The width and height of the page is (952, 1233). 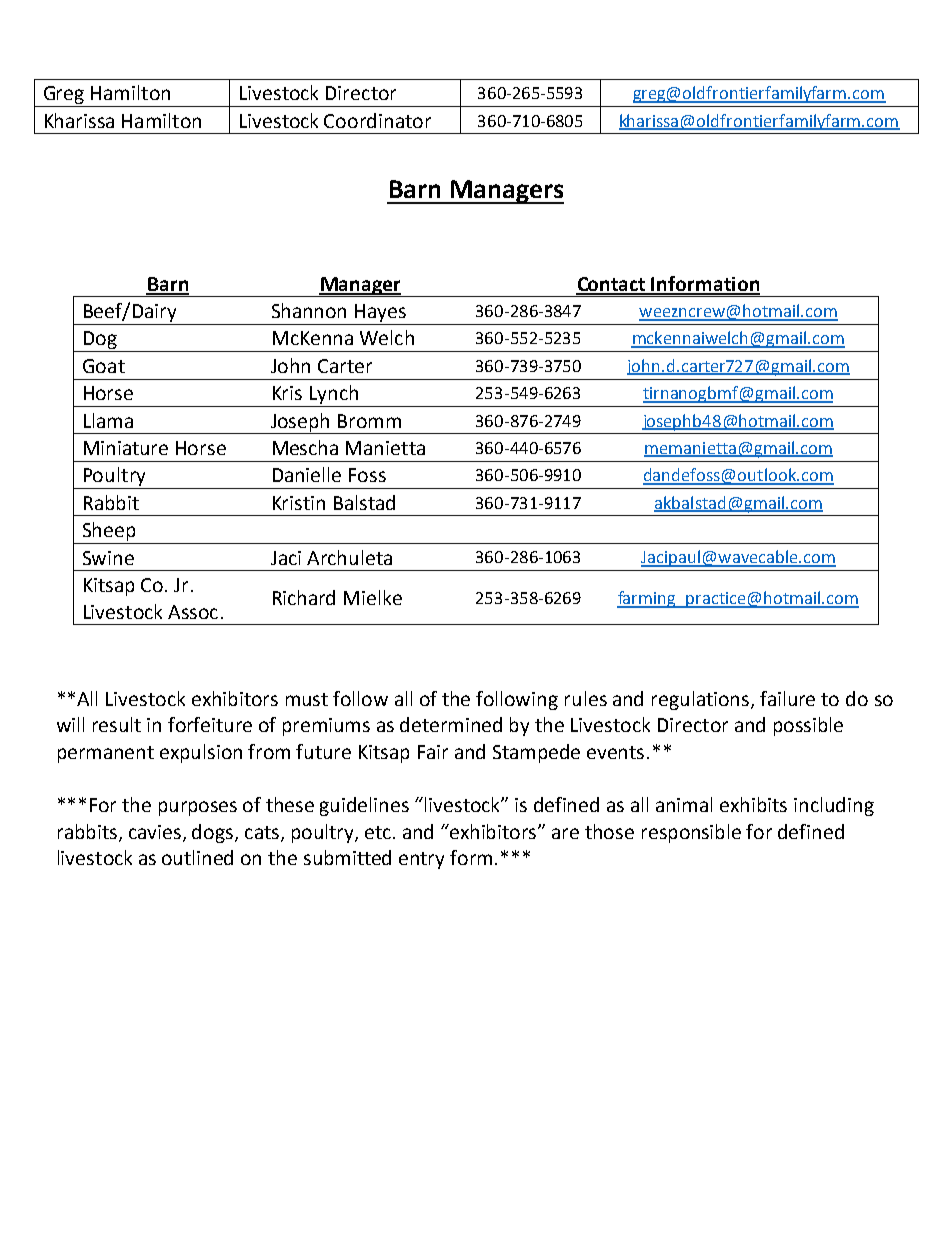 I want to click on responsible, so click(x=691, y=833).
